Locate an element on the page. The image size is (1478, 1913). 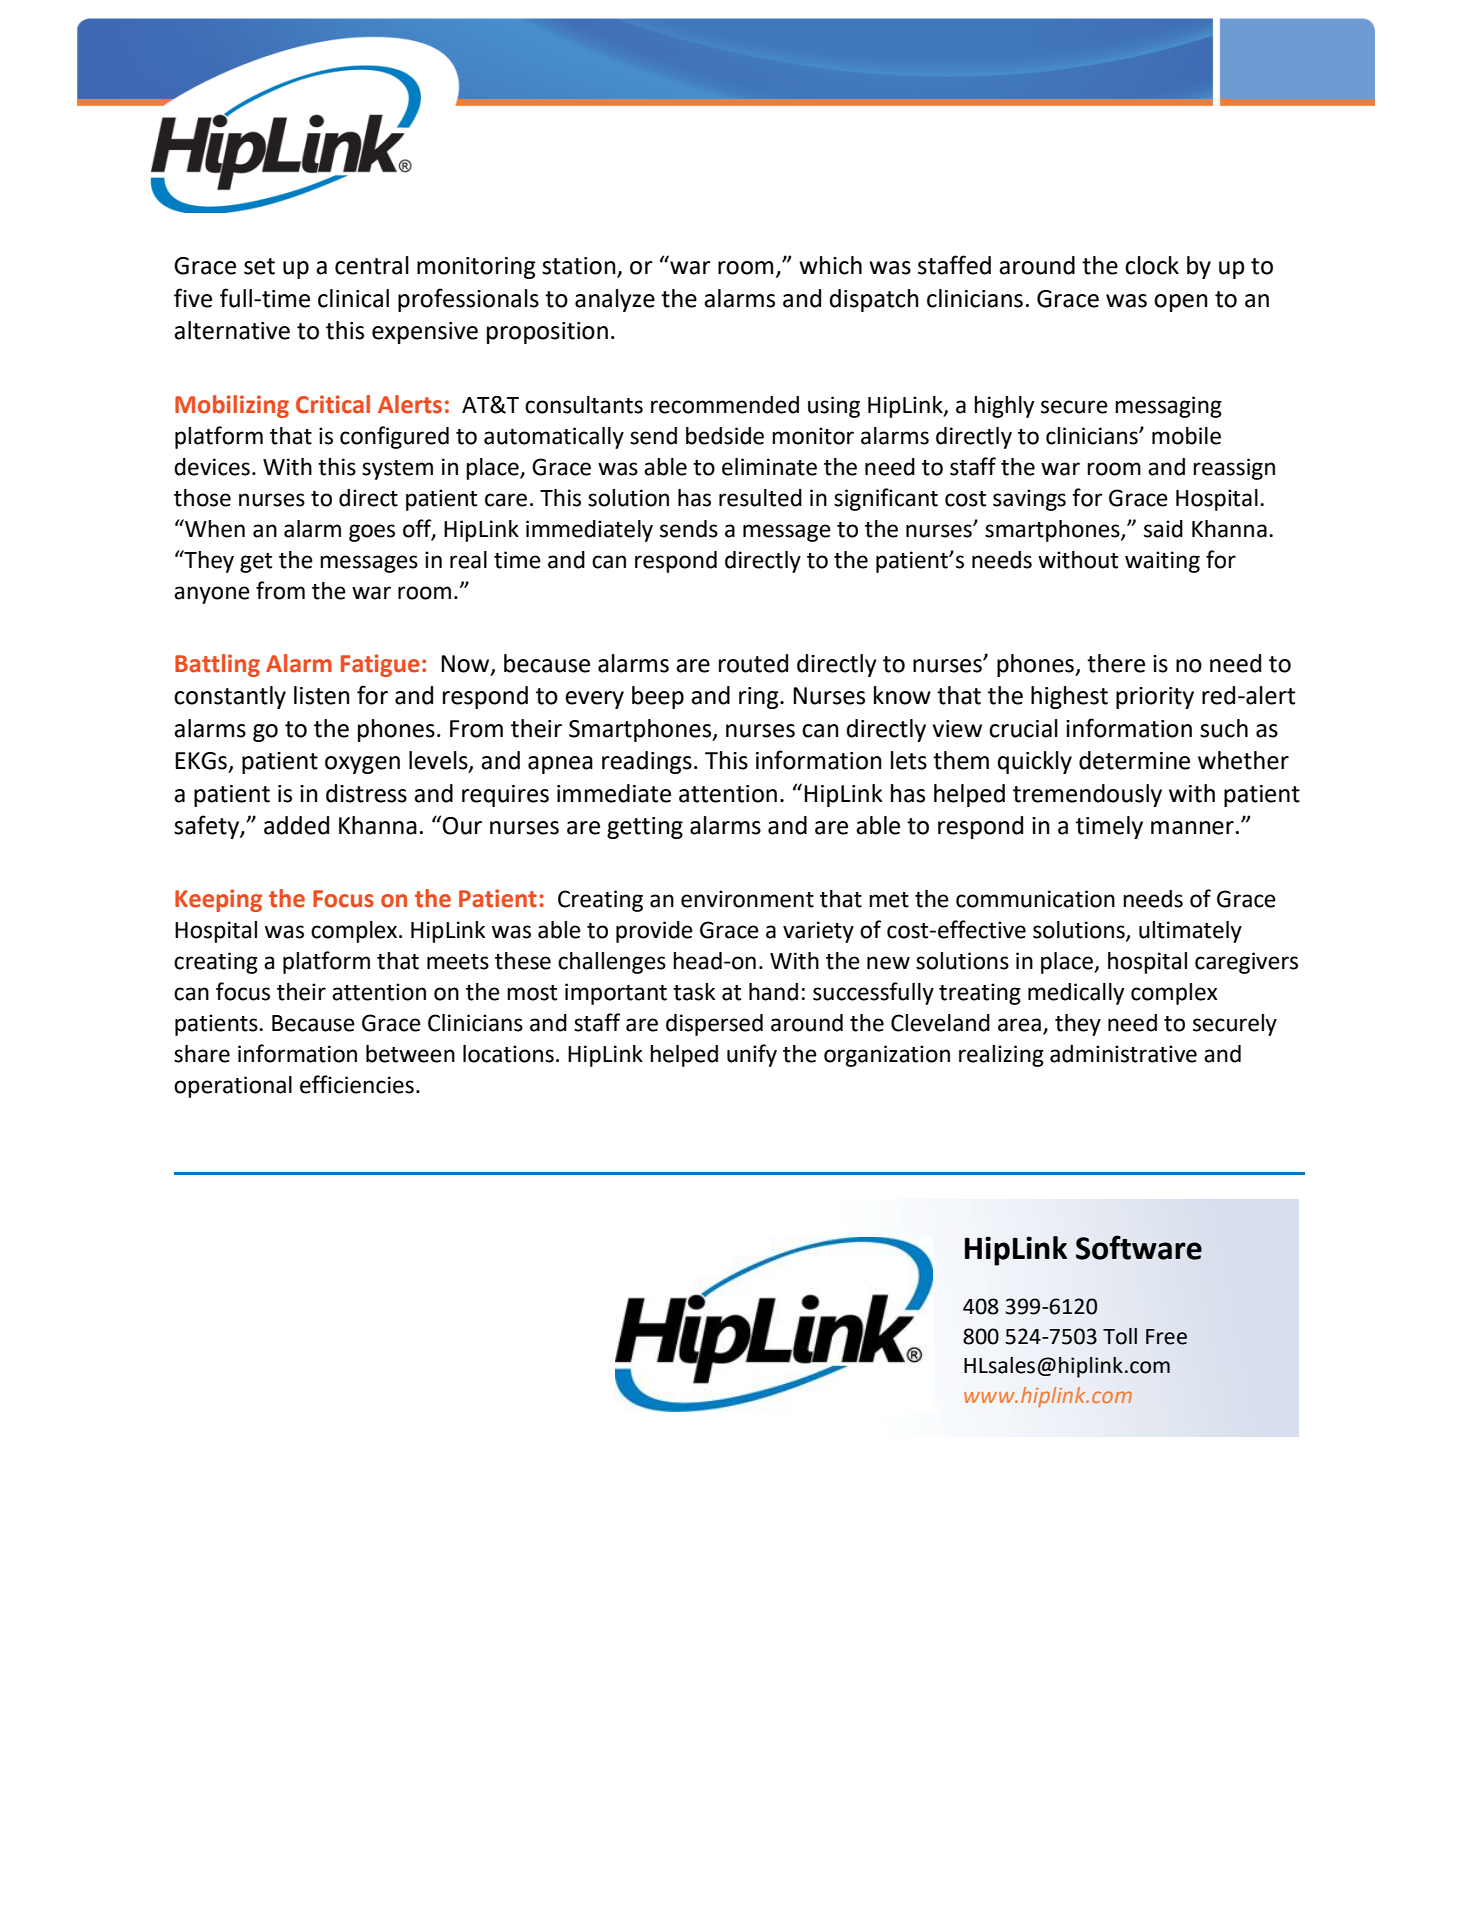
clinical is located at coordinates (353, 298).
